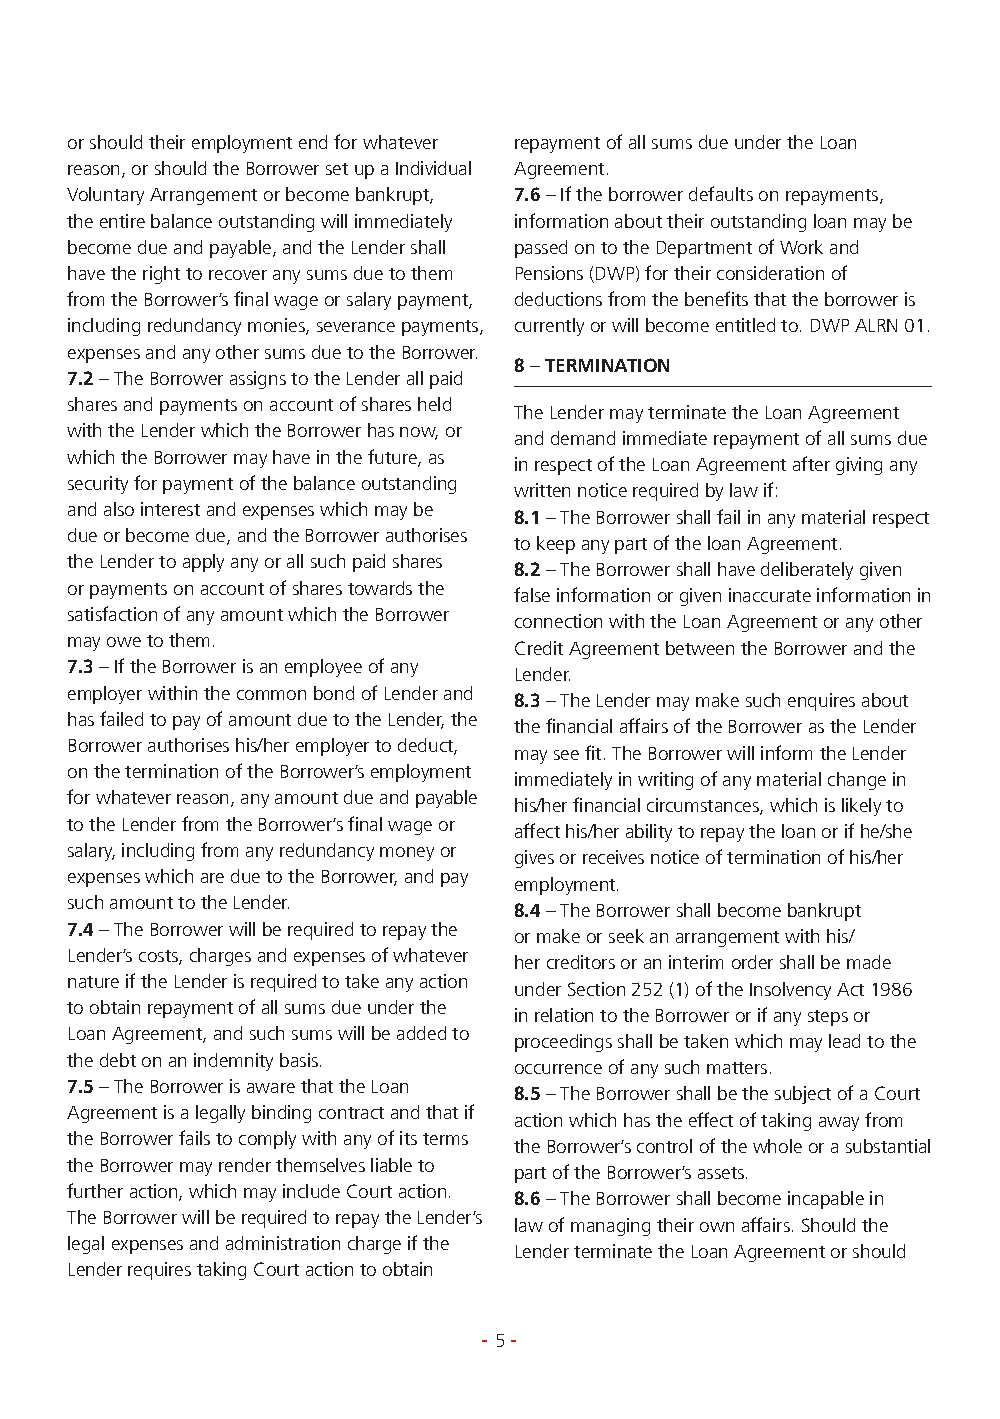  I want to click on keep, so click(556, 545).
